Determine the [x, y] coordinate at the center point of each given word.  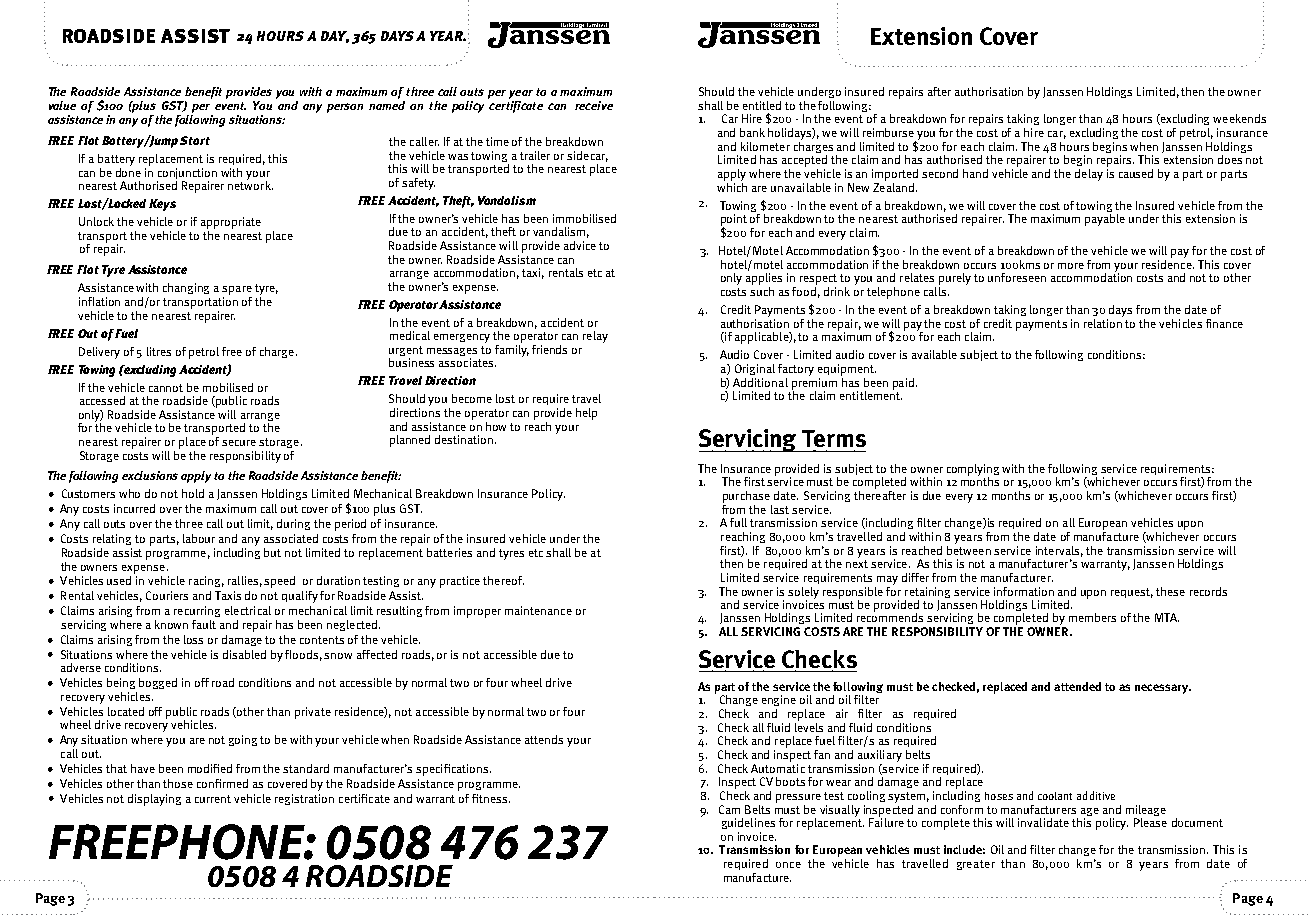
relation [1103, 322]
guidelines [748, 823]
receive [594, 105]
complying [973, 471]
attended [1077, 686]
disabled [244, 654]
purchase [746, 497]
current [213, 799]
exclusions [150, 475]
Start [195, 140]
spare [237, 292]
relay [595, 337]
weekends [1239, 118]
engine [779, 700]
